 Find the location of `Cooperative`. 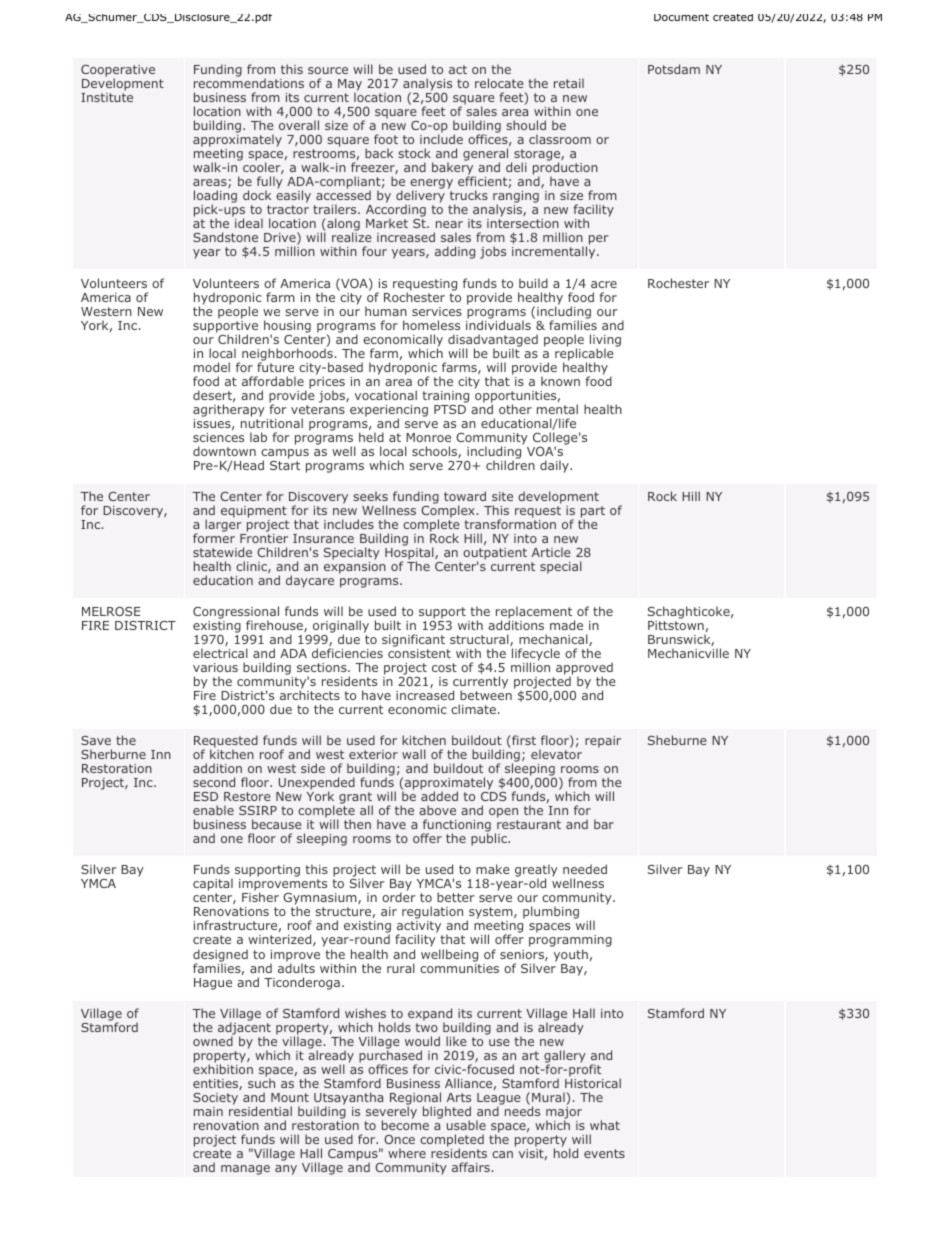

Cooperative is located at coordinates (118, 72).
